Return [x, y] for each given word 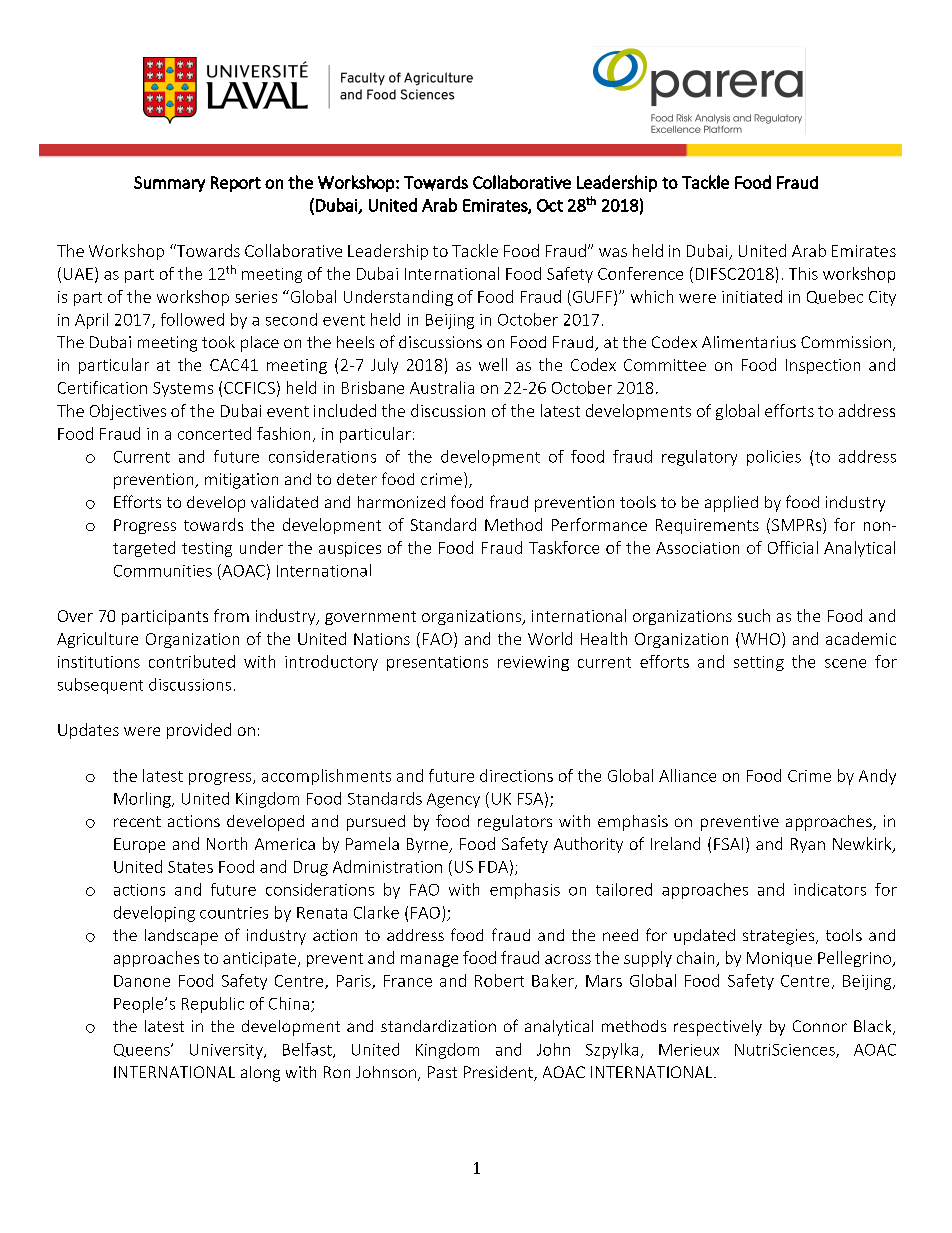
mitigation [241, 481]
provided [199, 731]
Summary [169, 184]
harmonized [401, 502]
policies [774, 458]
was [613, 252]
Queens [143, 1050]
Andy [877, 777]
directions [516, 775]
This [803, 273]
